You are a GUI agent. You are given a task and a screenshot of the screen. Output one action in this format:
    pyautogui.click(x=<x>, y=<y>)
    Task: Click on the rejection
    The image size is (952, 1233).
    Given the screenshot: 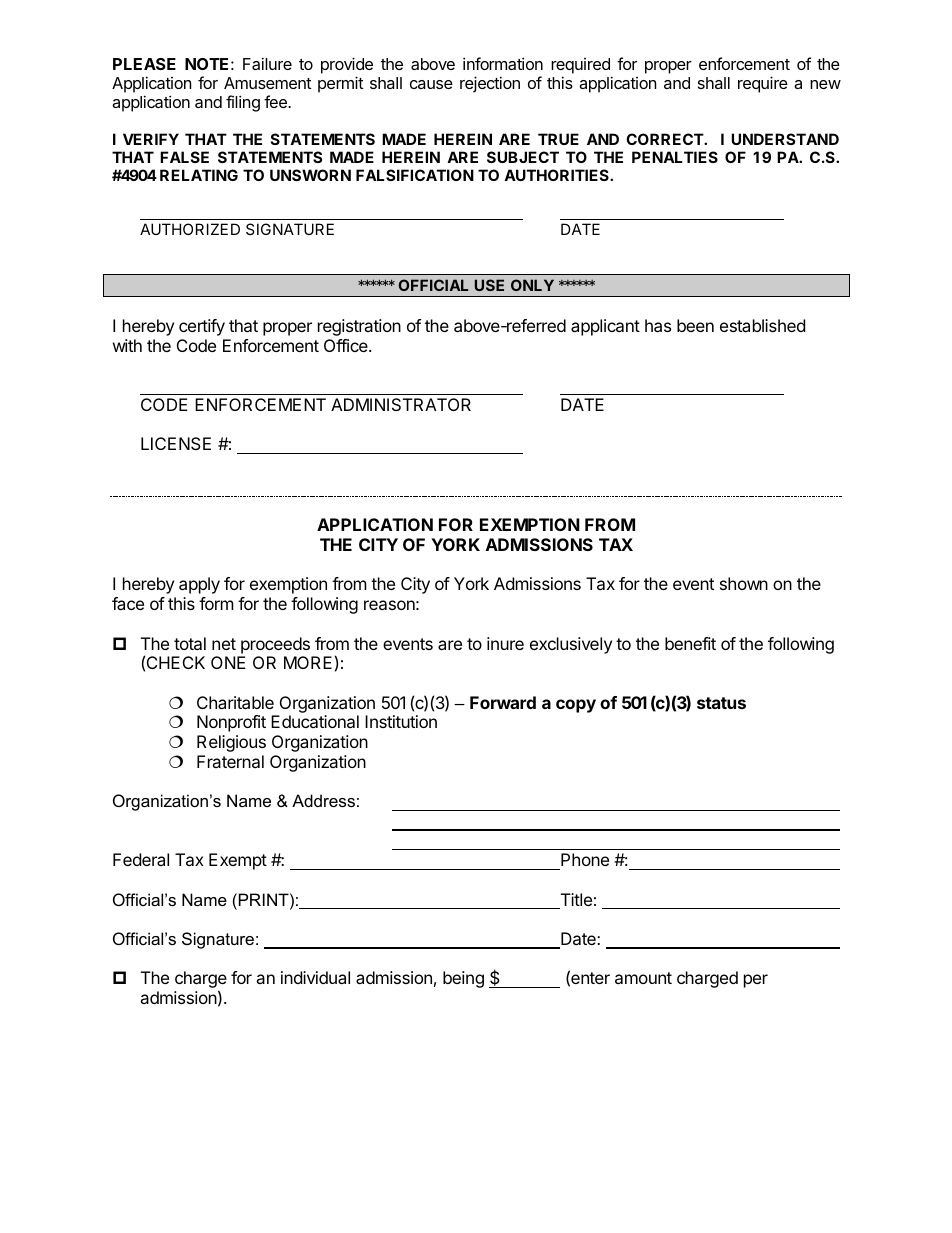 What is the action you would take?
    pyautogui.click(x=490, y=84)
